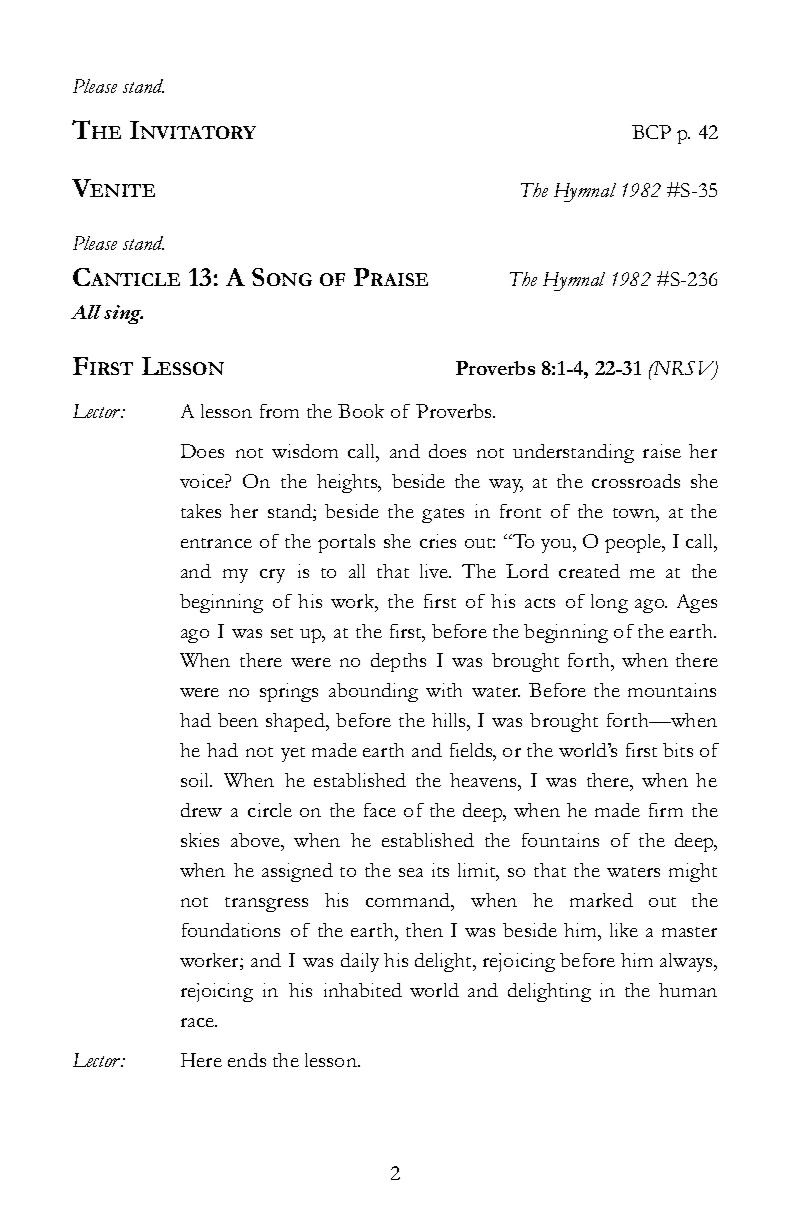 This document has width=790, height=1221. I want to click on BCP, so click(651, 132).
